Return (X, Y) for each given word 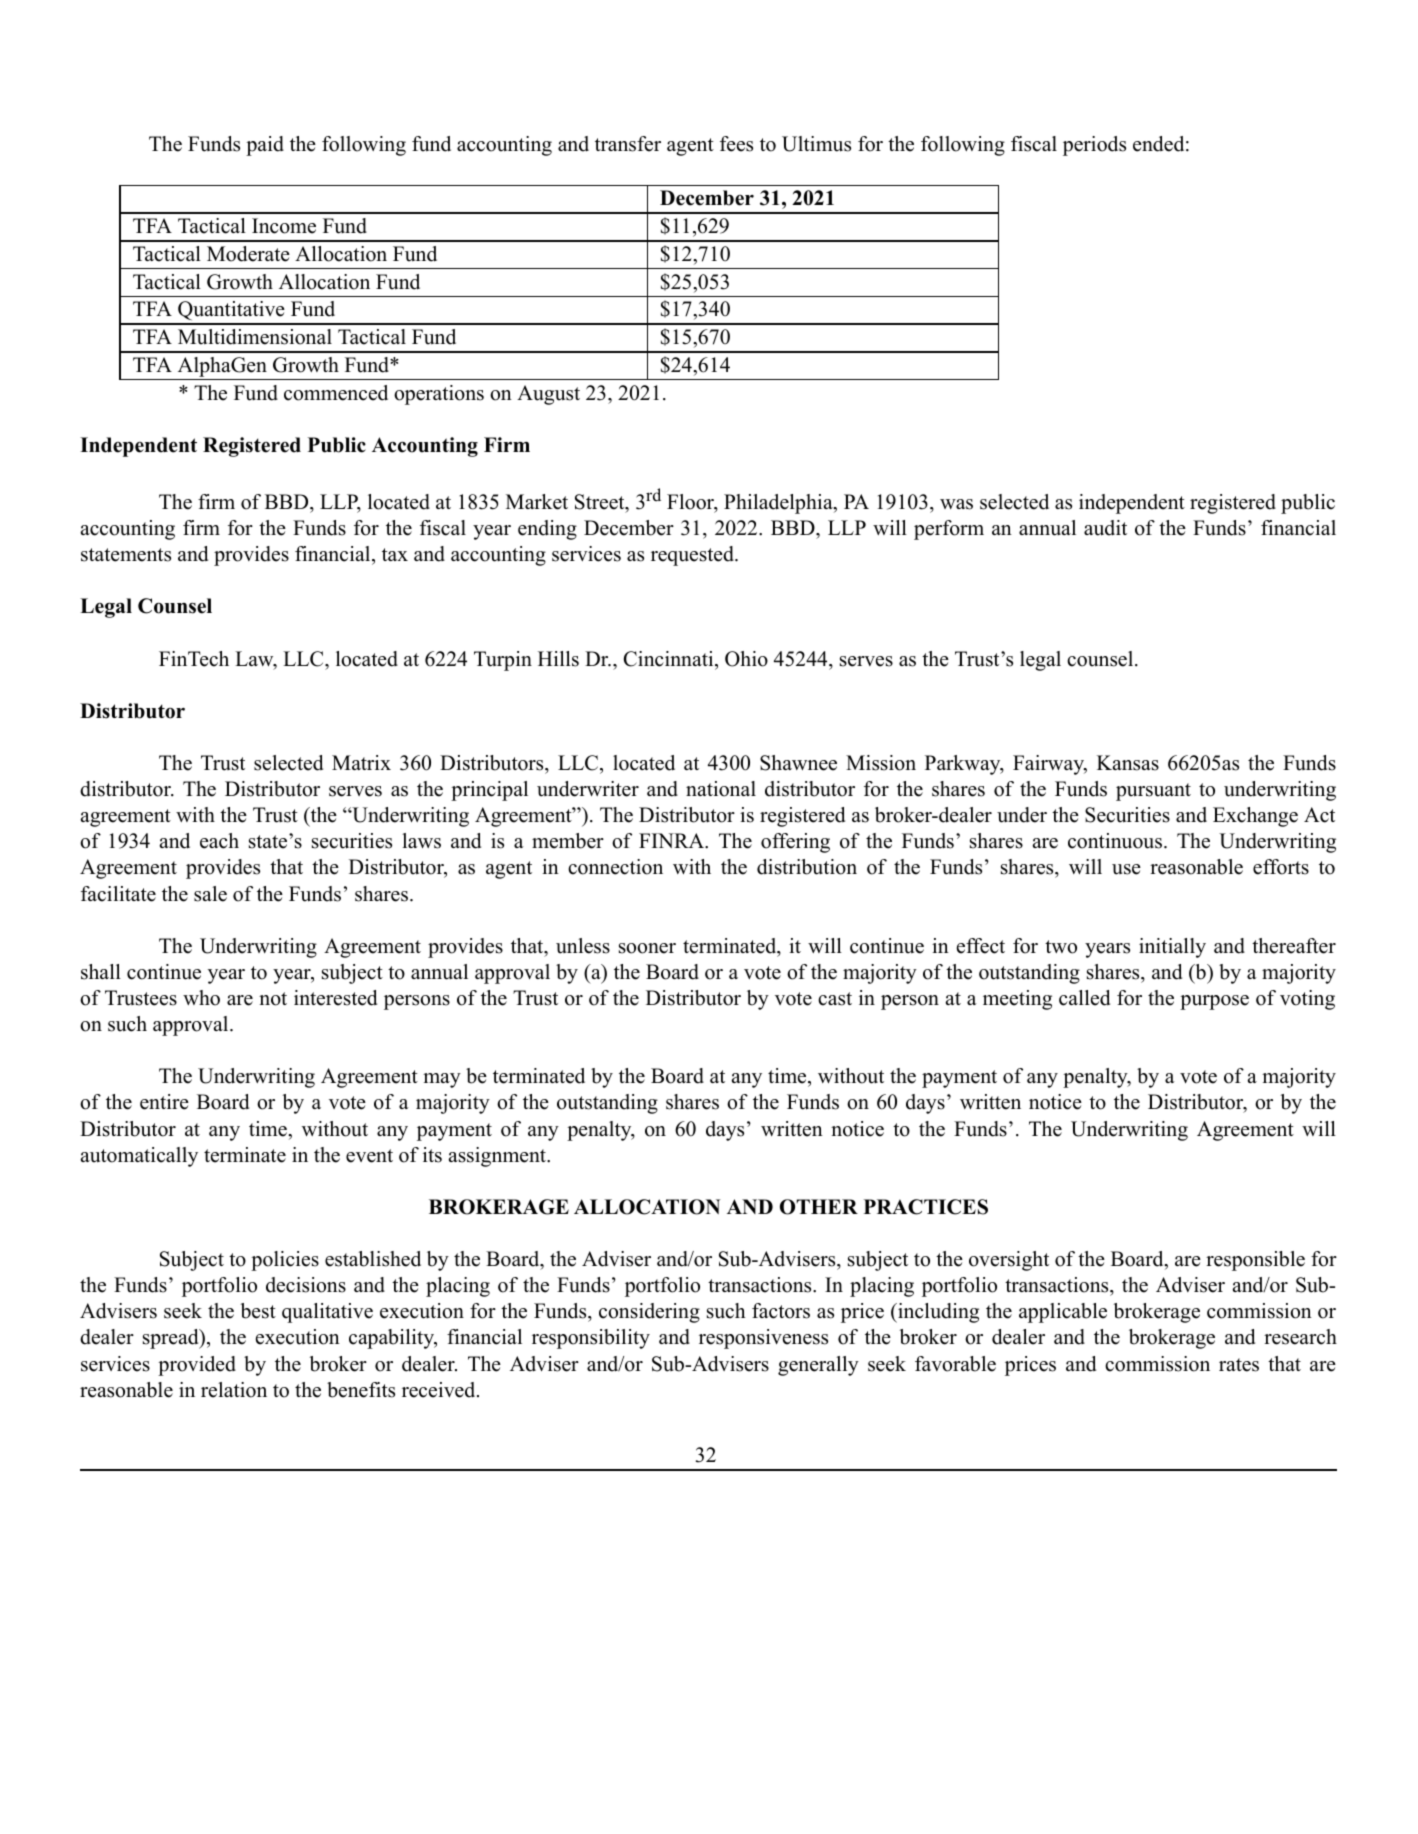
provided (197, 1366)
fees (736, 144)
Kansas (1128, 763)
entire (164, 1102)
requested (693, 556)
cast (835, 999)
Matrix (361, 762)
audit (1105, 528)
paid (265, 146)
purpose (1214, 1002)
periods (1094, 146)
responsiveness (763, 1339)
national (721, 789)
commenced (336, 393)
